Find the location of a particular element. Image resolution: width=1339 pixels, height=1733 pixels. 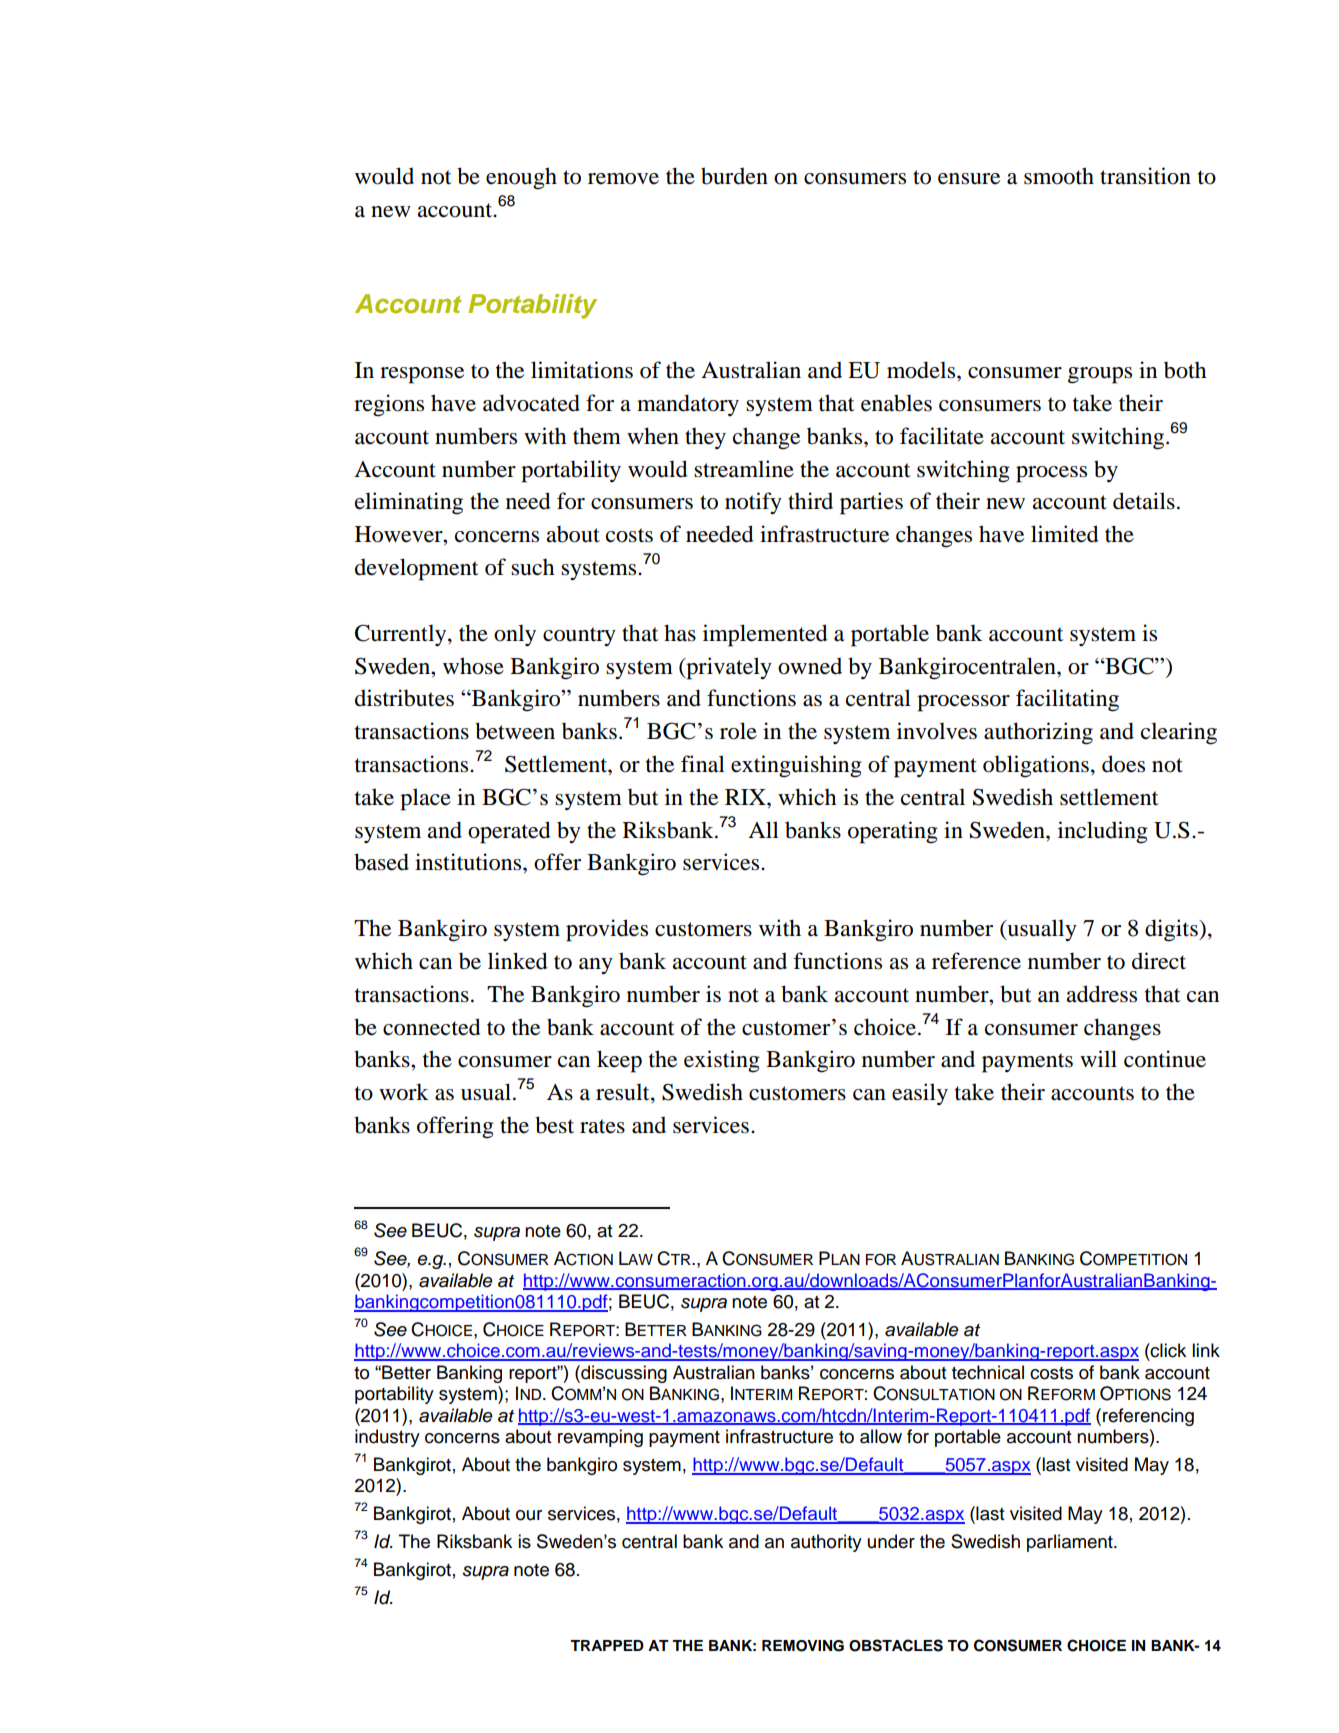

enough is located at coordinates (521, 178).
